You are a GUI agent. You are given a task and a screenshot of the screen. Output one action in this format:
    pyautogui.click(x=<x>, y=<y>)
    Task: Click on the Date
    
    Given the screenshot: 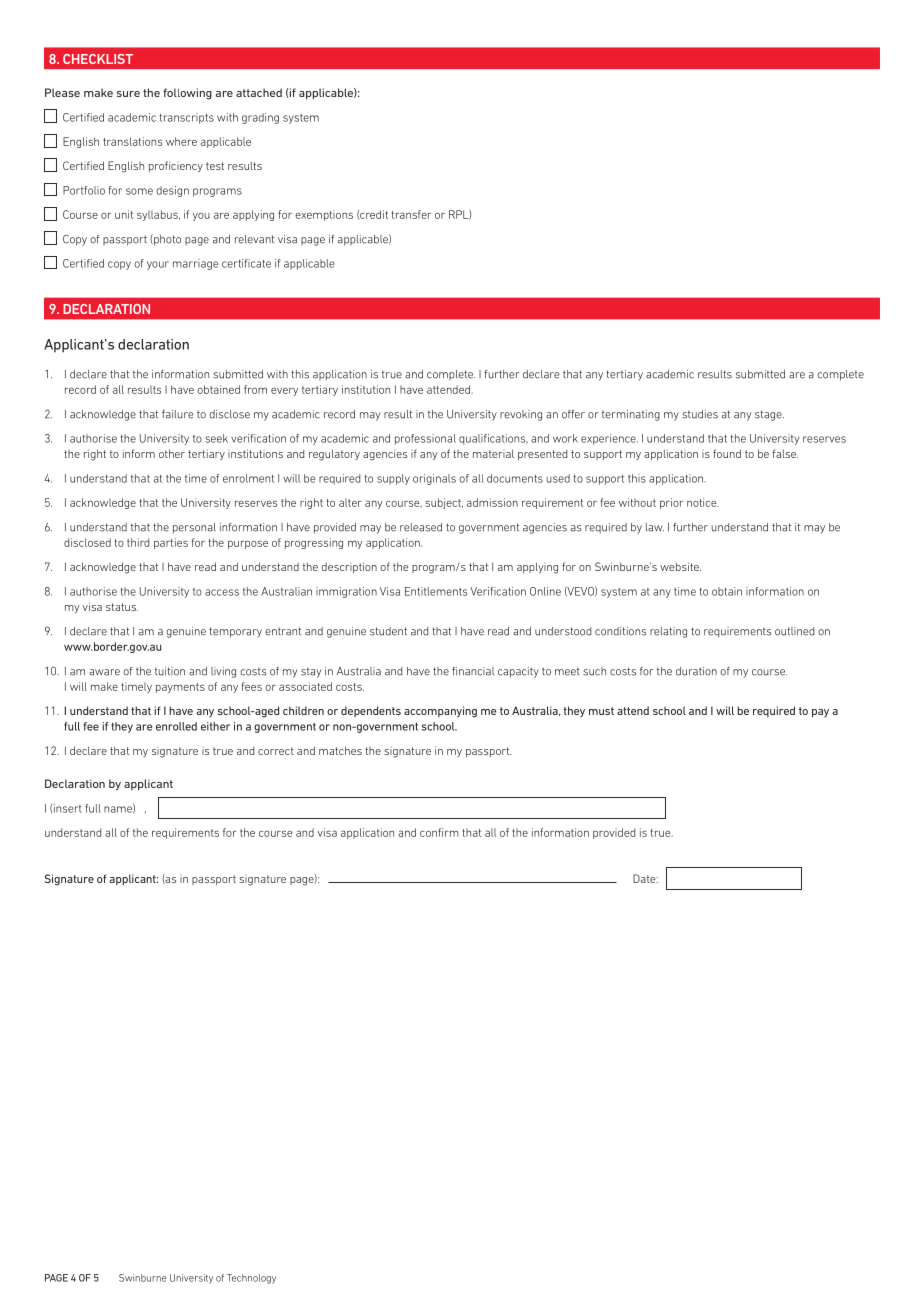 What is the action you would take?
    pyautogui.click(x=645, y=878)
